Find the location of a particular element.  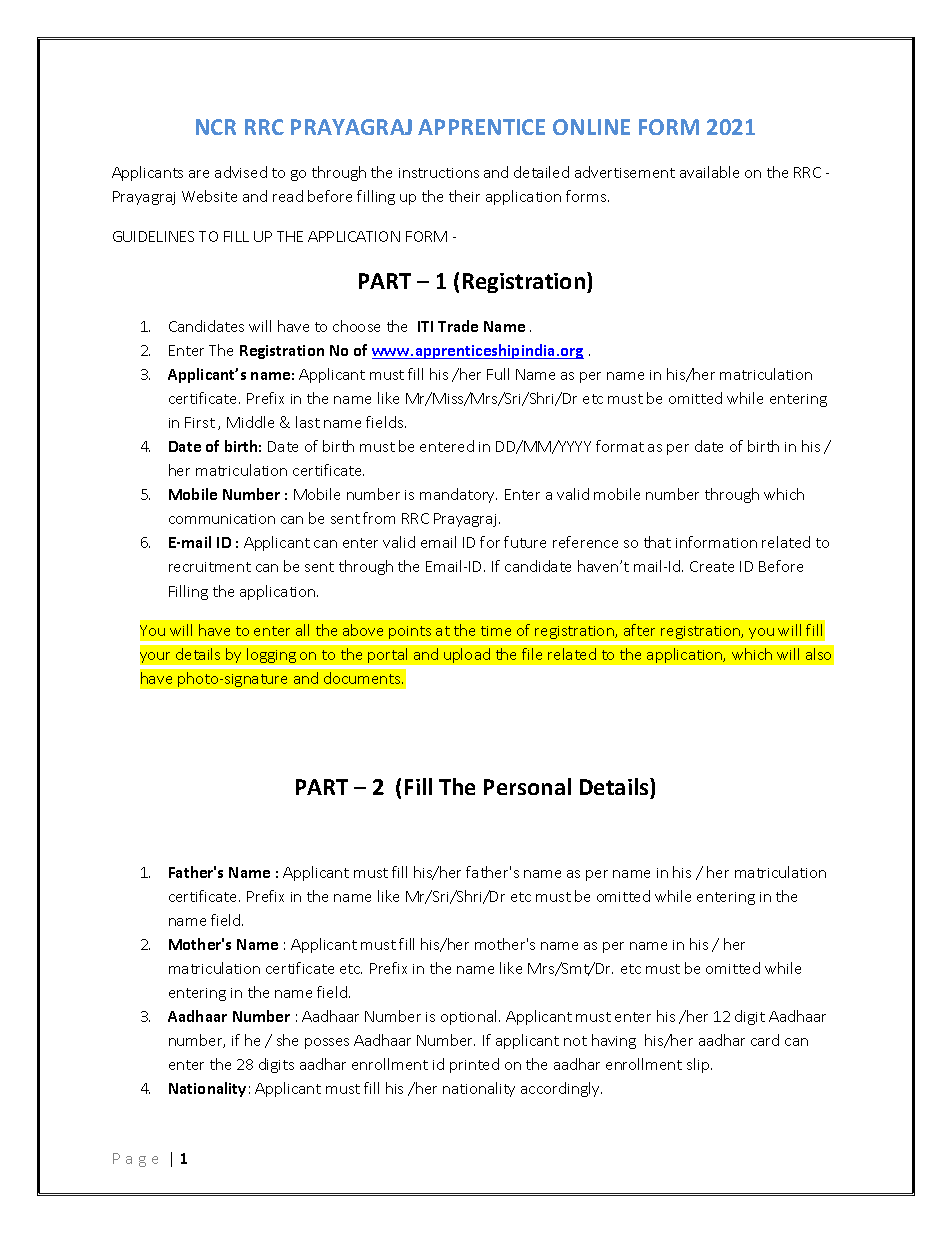

recruitment is located at coordinates (210, 567).
